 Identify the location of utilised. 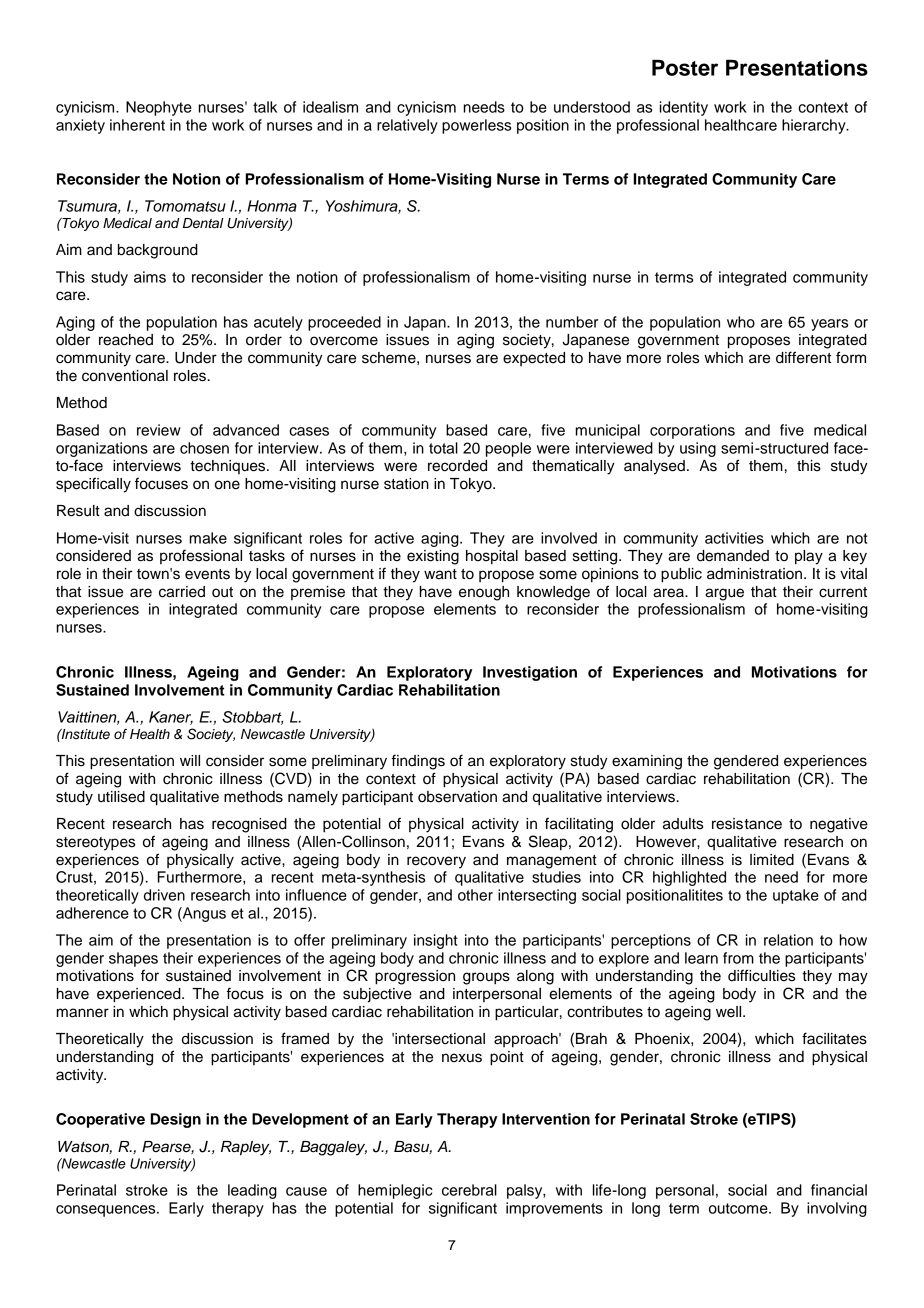
(121, 797).
